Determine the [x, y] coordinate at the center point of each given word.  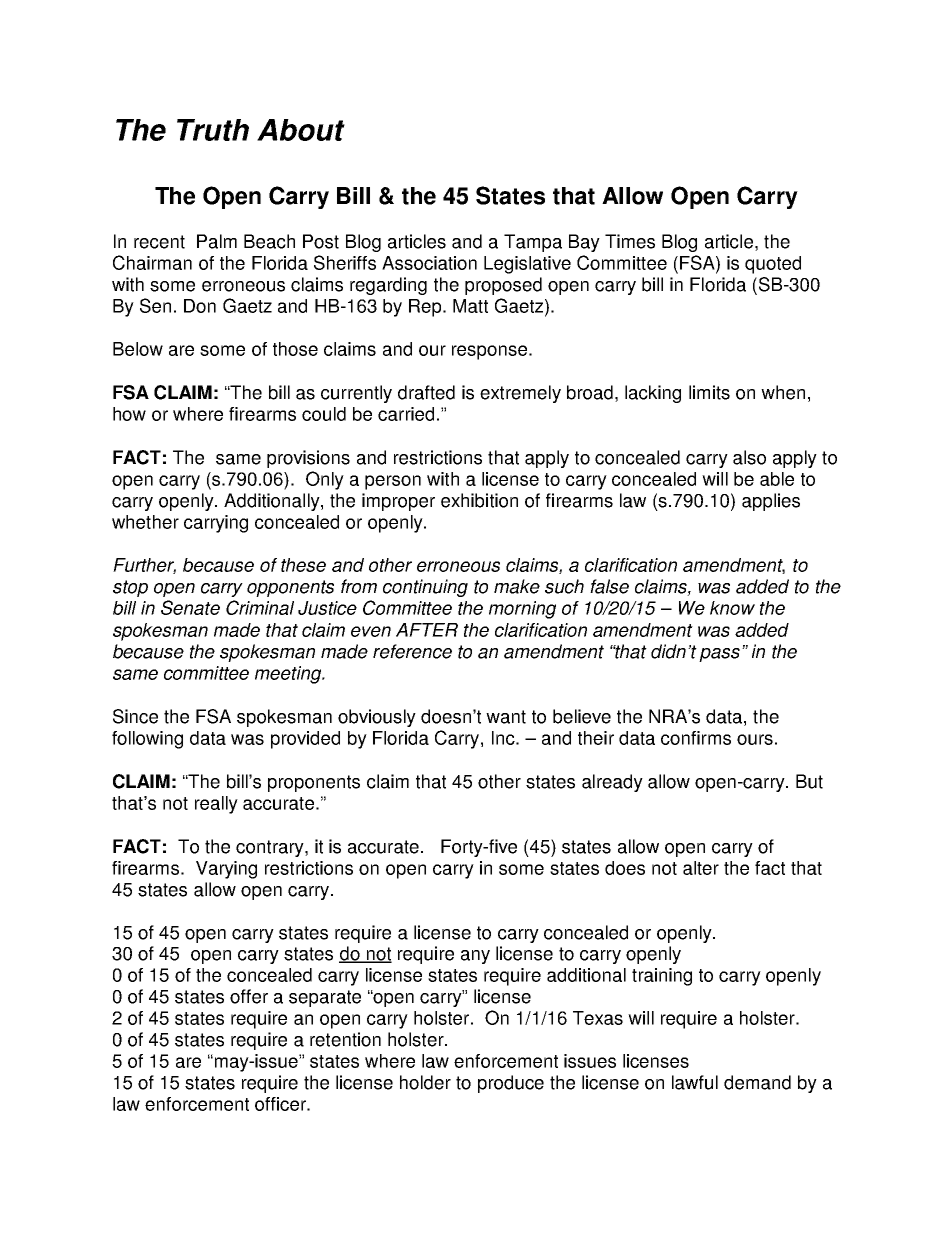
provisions [308, 459]
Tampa [533, 243]
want [506, 717]
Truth [213, 130]
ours [755, 739]
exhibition [479, 500]
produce [511, 1084]
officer [281, 1104]
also [749, 457]
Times [630, 241]
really [216, 805]
